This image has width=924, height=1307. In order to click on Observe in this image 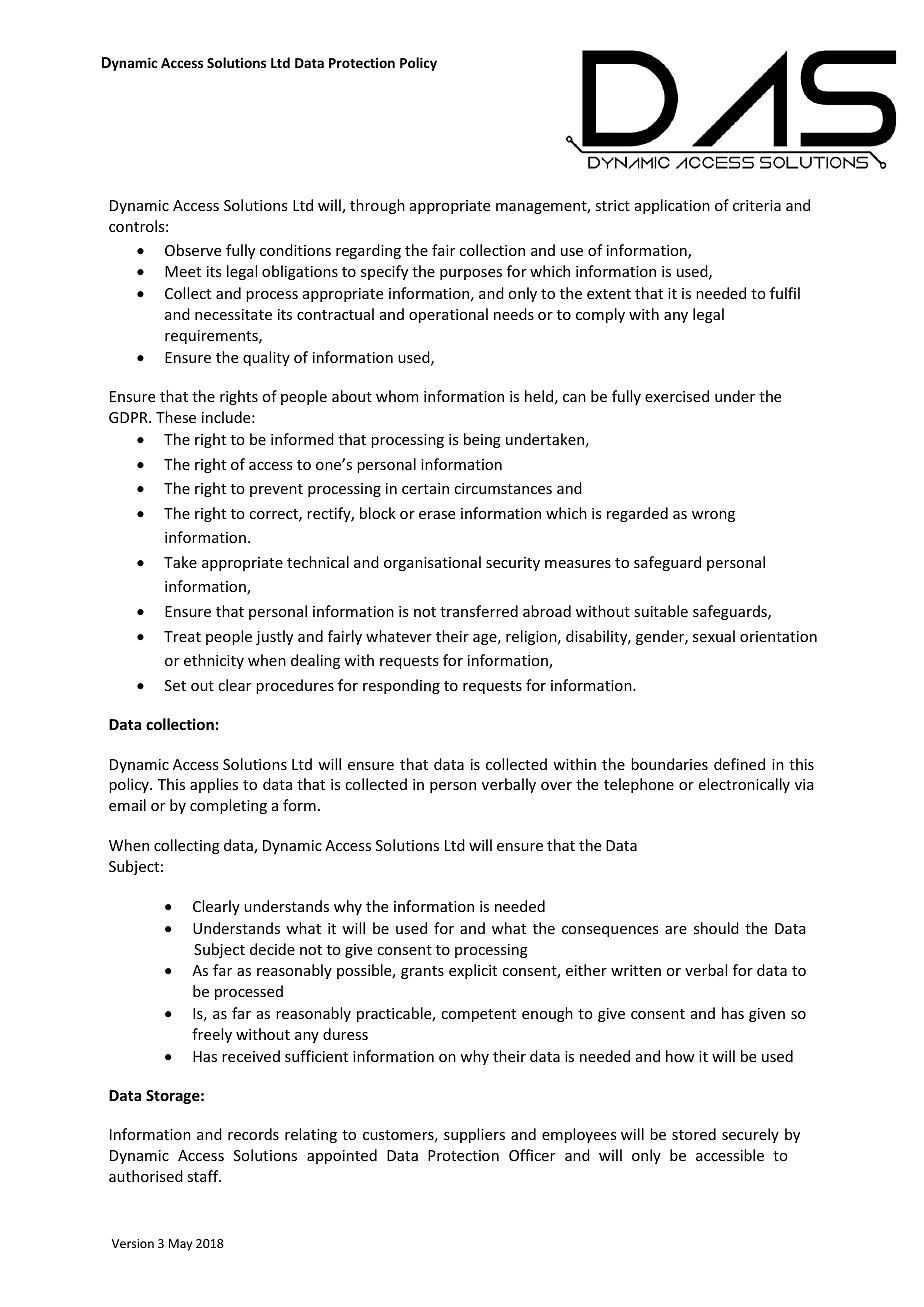, I will do `click(193, 250)`.
